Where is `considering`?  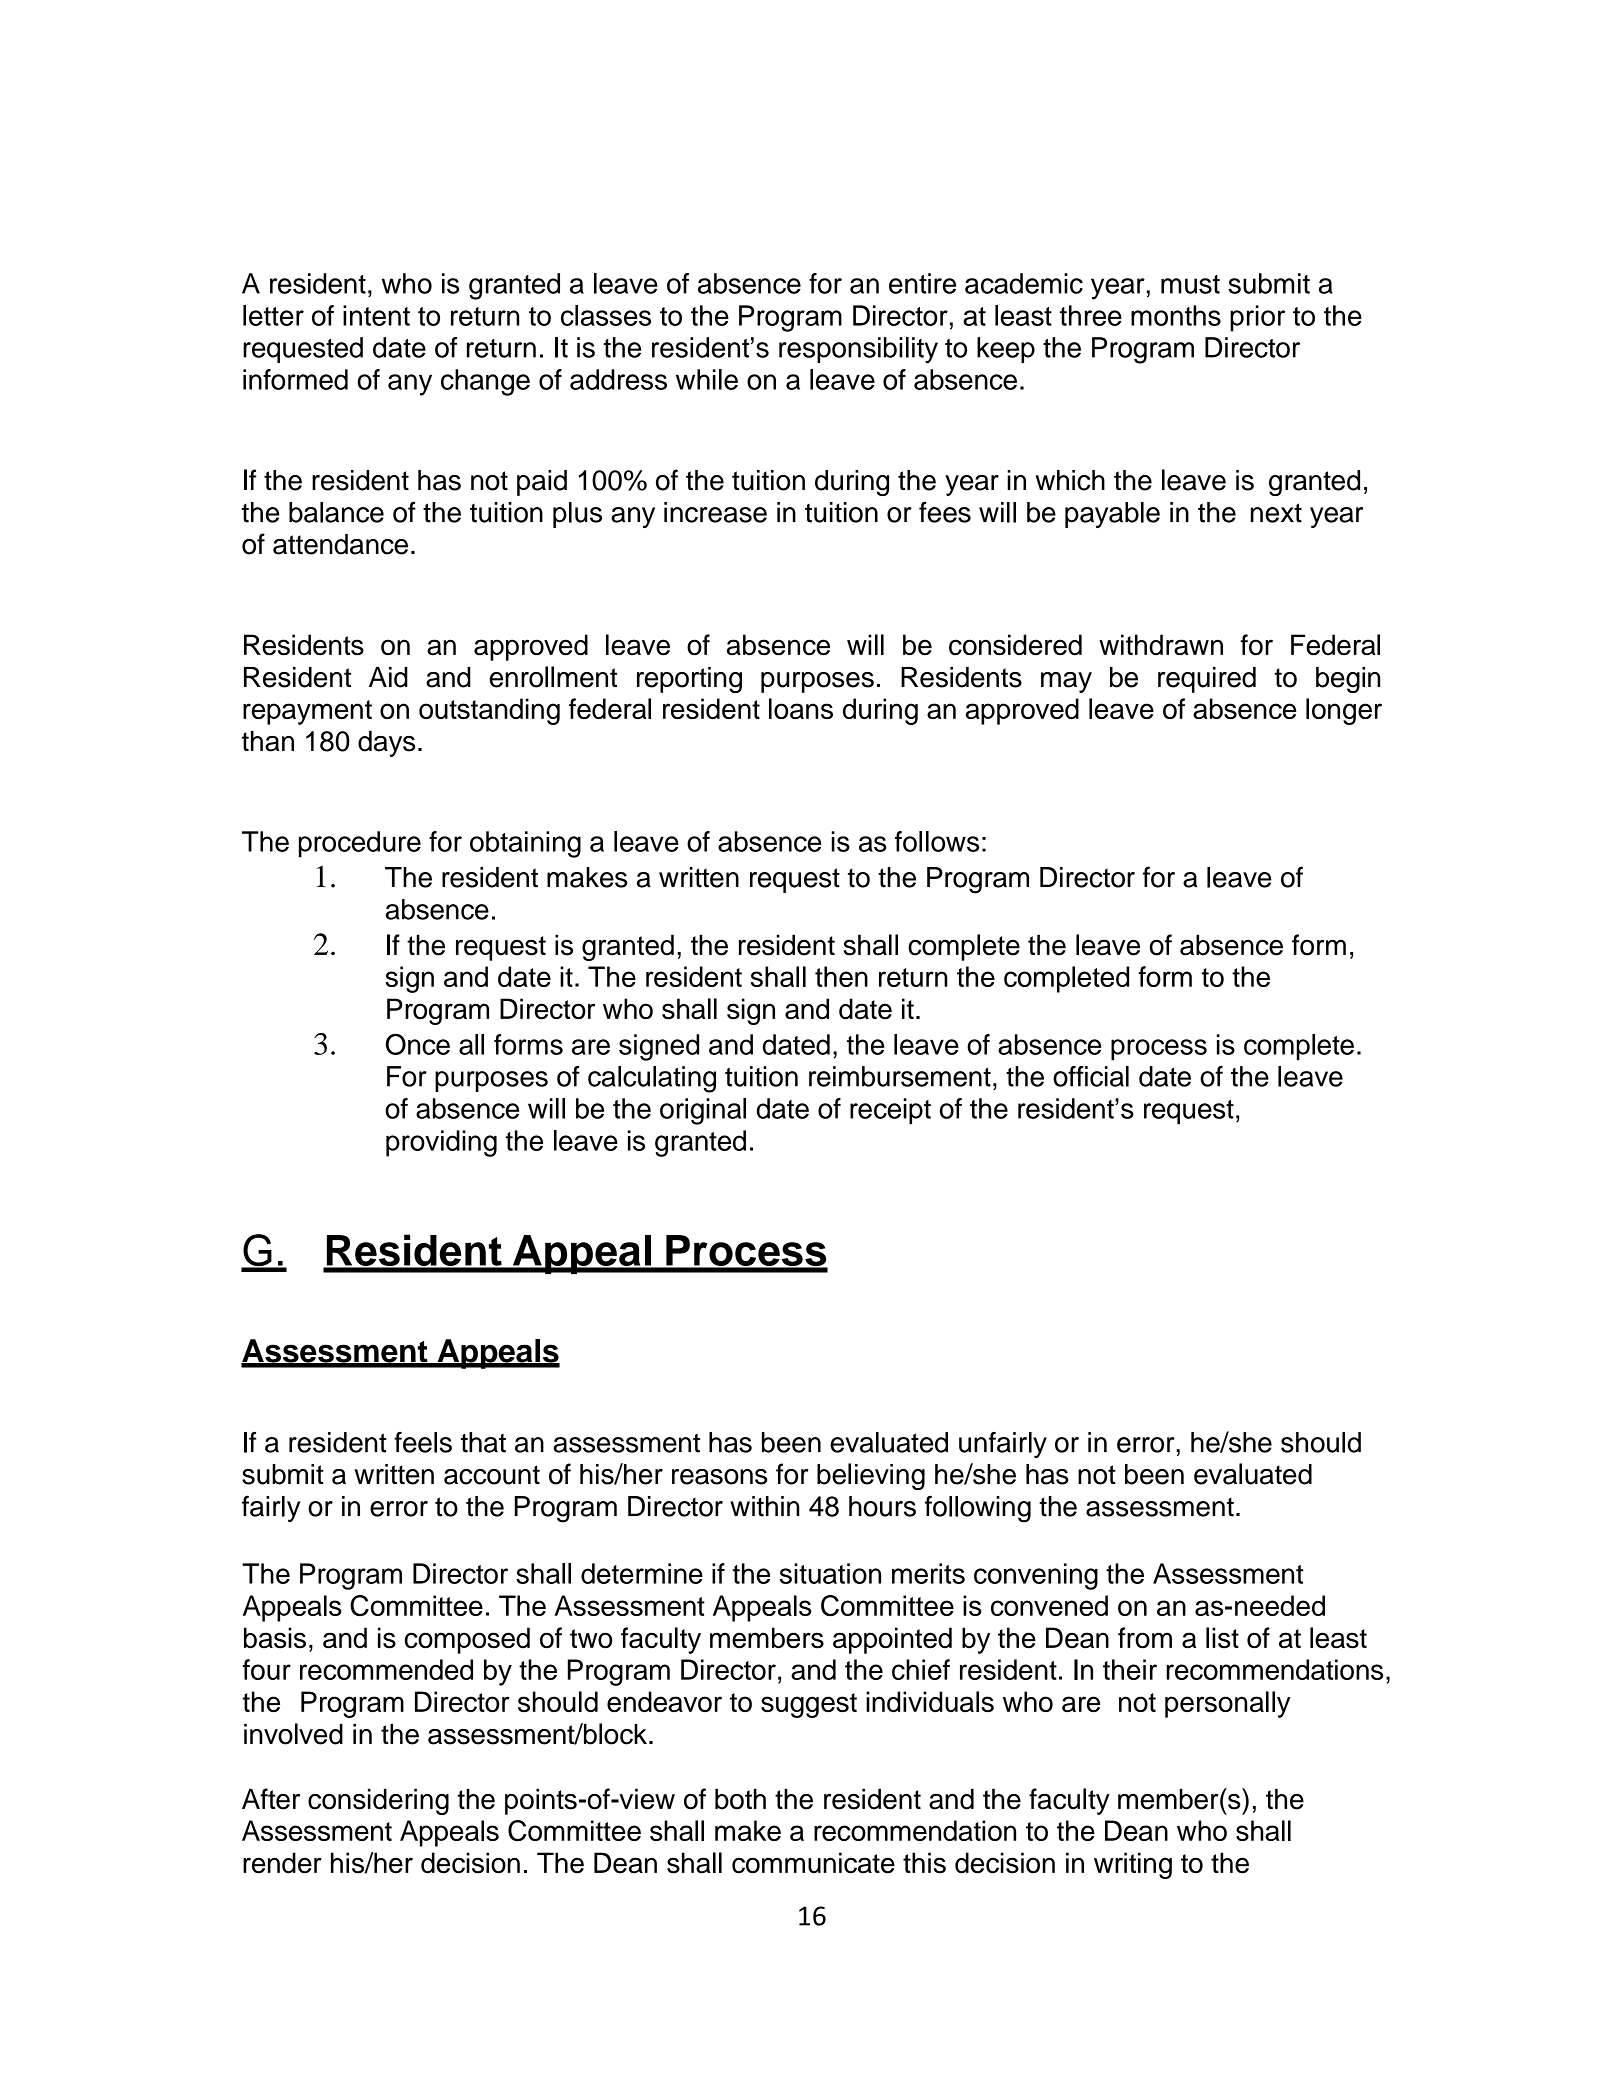
considering is located at coordinates (378, 1801).
